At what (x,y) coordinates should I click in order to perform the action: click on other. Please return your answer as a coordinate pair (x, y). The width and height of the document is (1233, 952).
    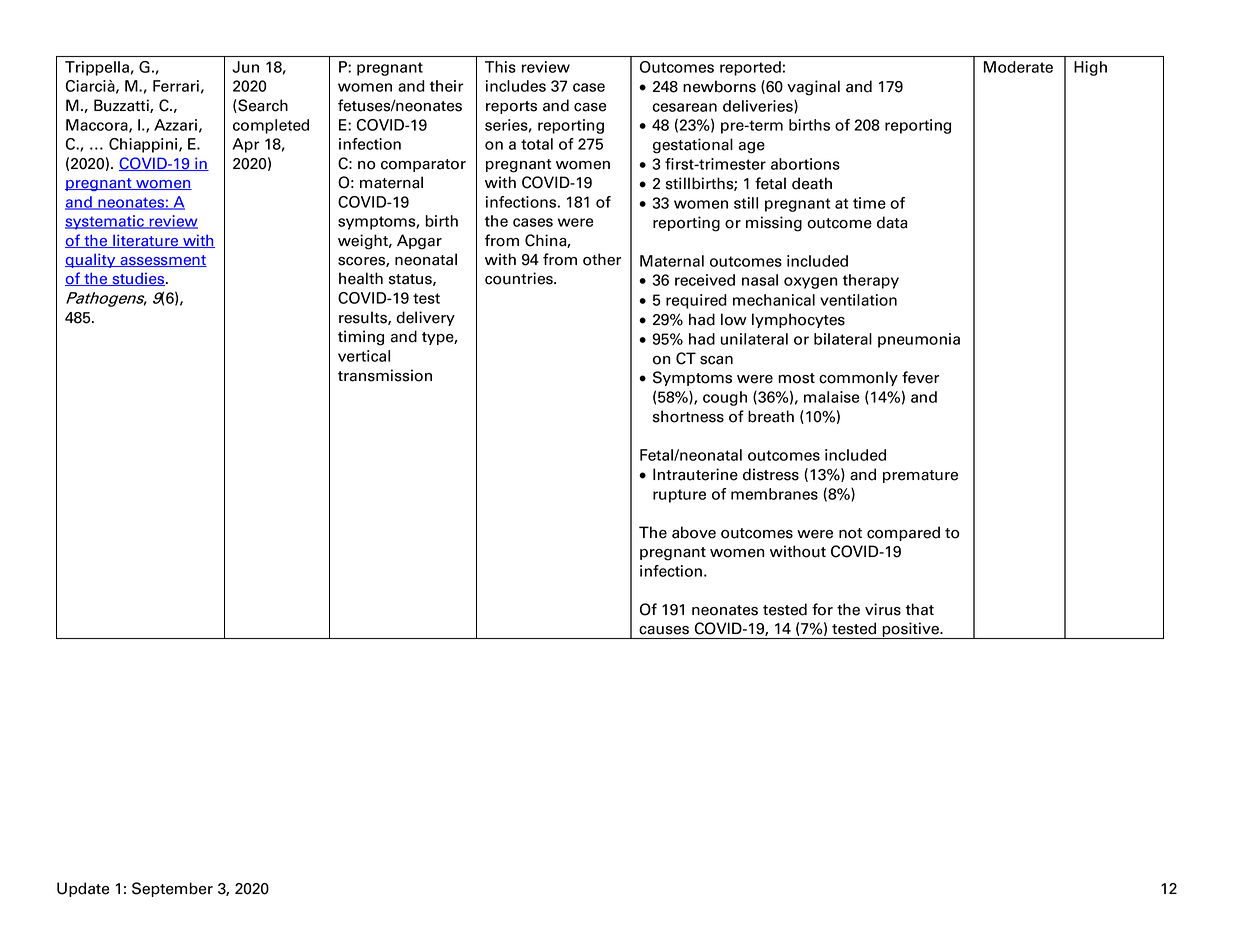
    Looking at the image, I should click on (602, 259).
